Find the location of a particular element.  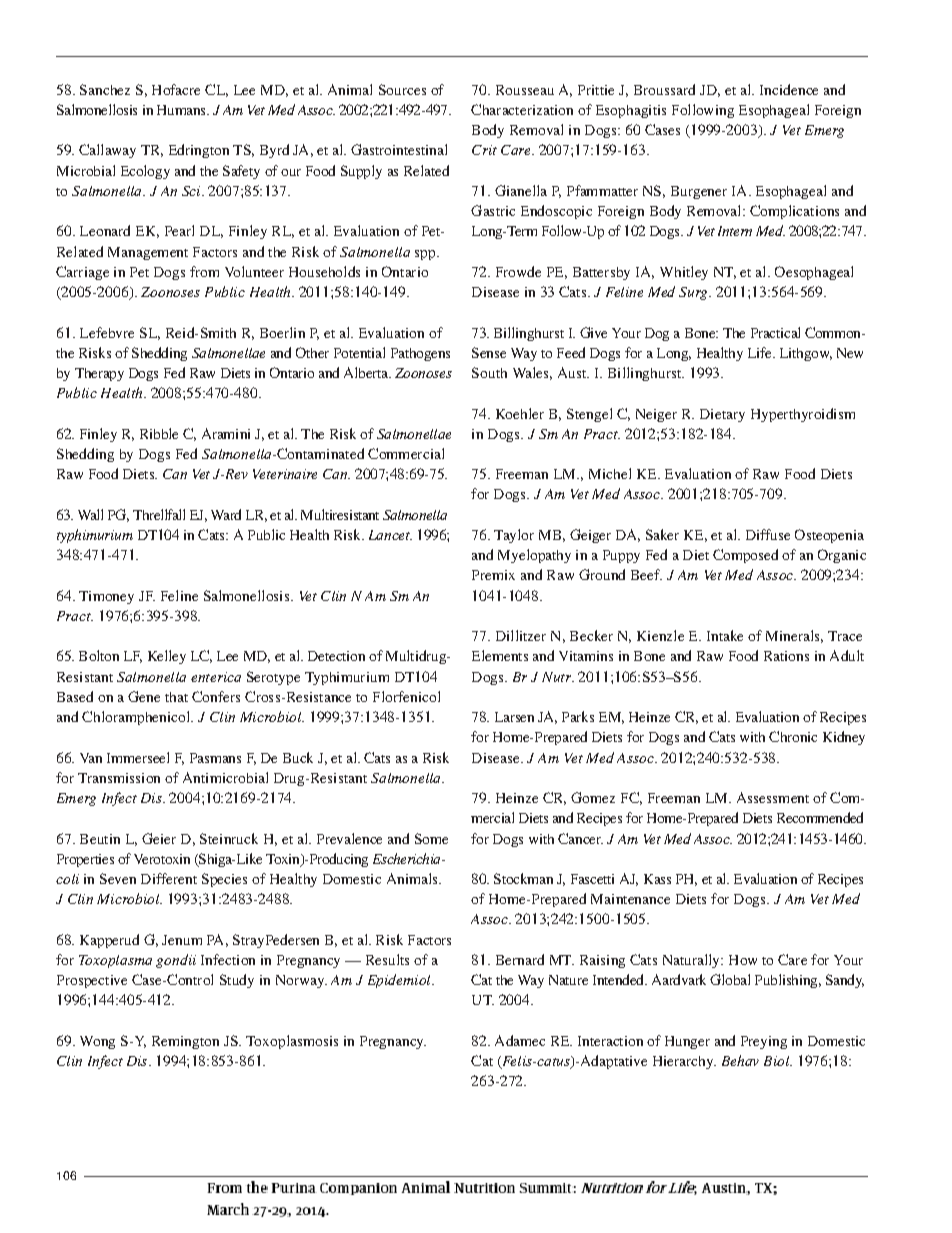

Incidence is located at coordinates (789, 89).
